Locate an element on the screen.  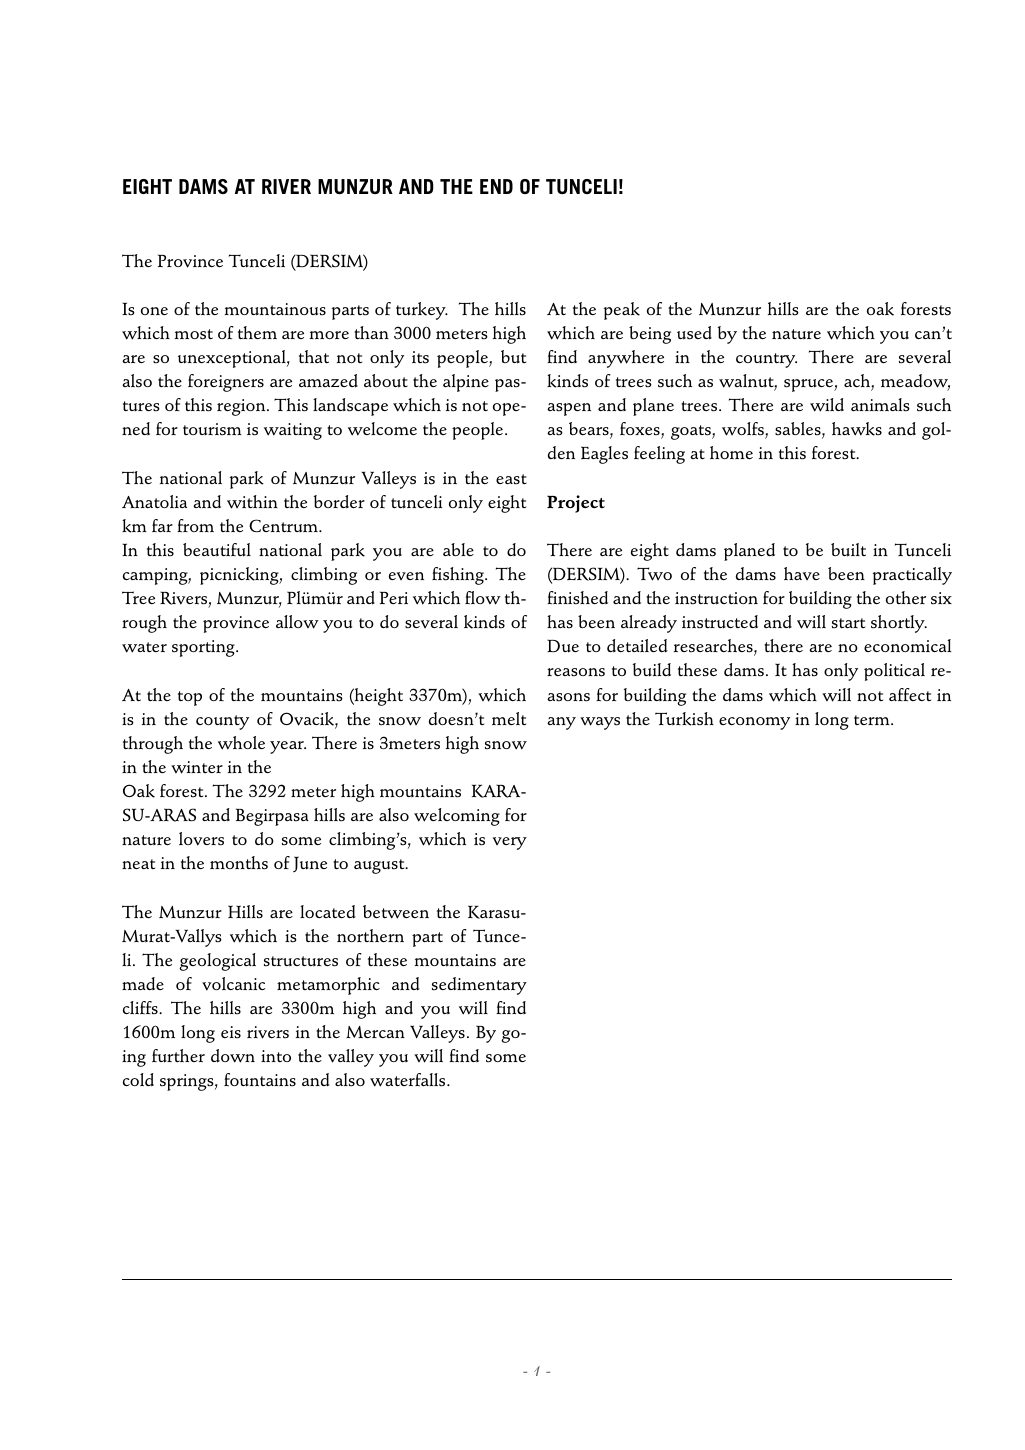
mountainous is located at coordinates (275, 309).
